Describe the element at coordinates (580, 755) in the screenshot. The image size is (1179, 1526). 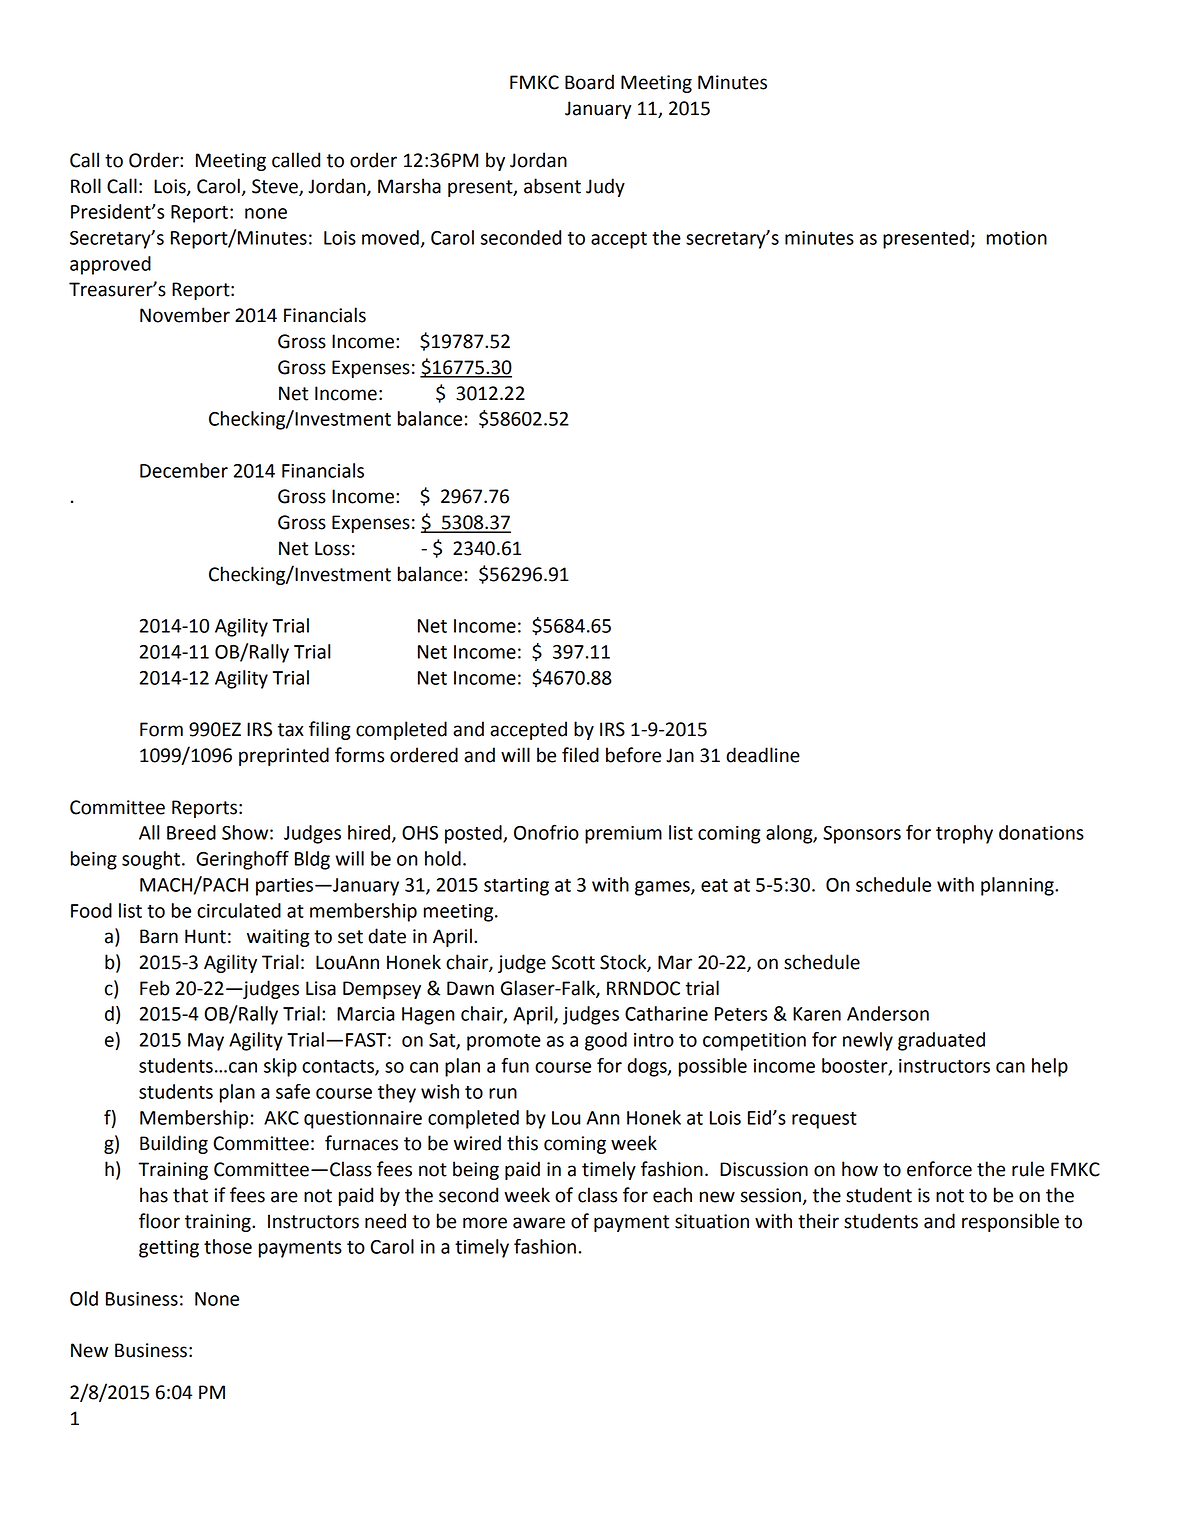
I see `filed` at that location.
